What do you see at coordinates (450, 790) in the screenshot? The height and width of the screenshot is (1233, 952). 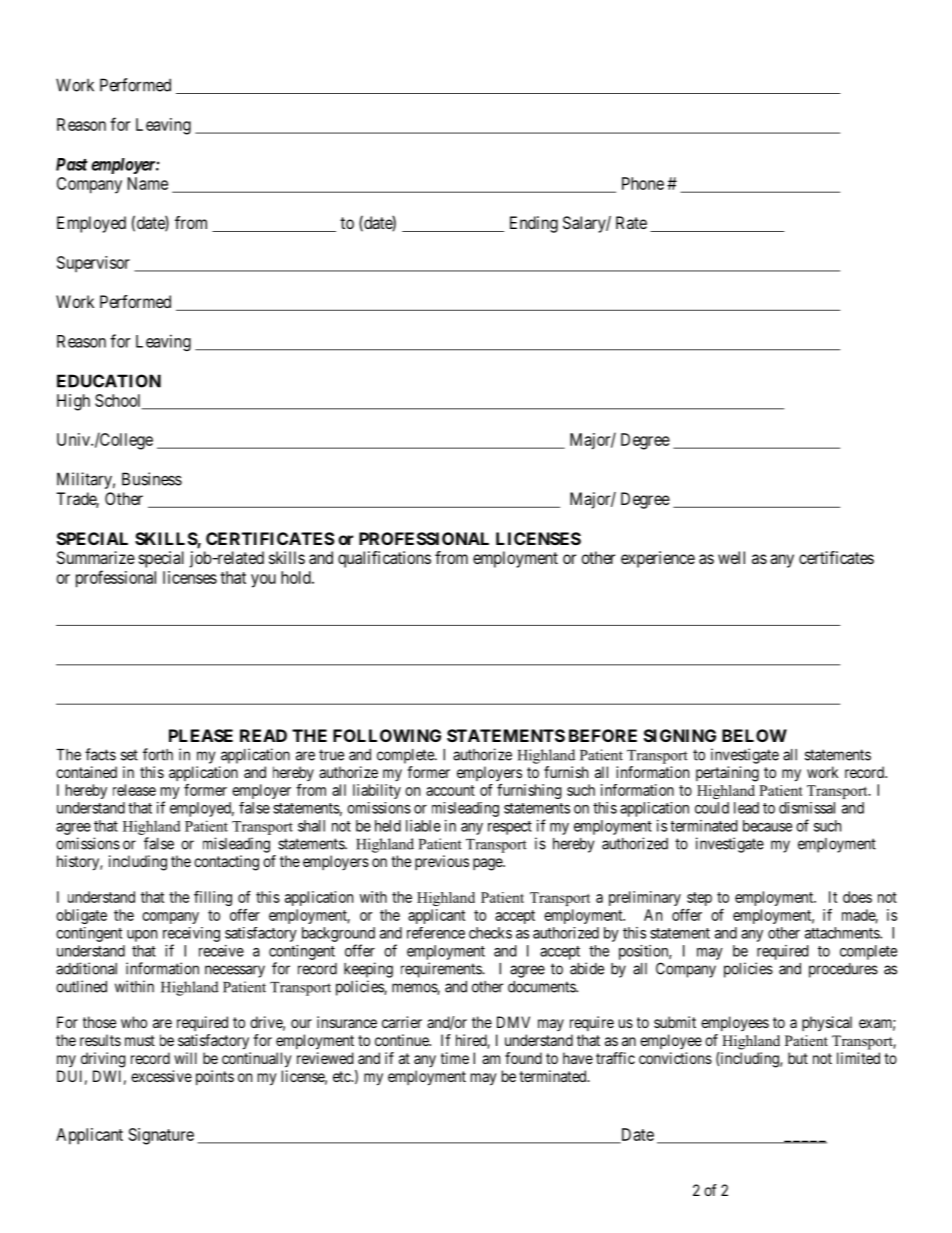 I see `account` at bounding box center [450, 790].
